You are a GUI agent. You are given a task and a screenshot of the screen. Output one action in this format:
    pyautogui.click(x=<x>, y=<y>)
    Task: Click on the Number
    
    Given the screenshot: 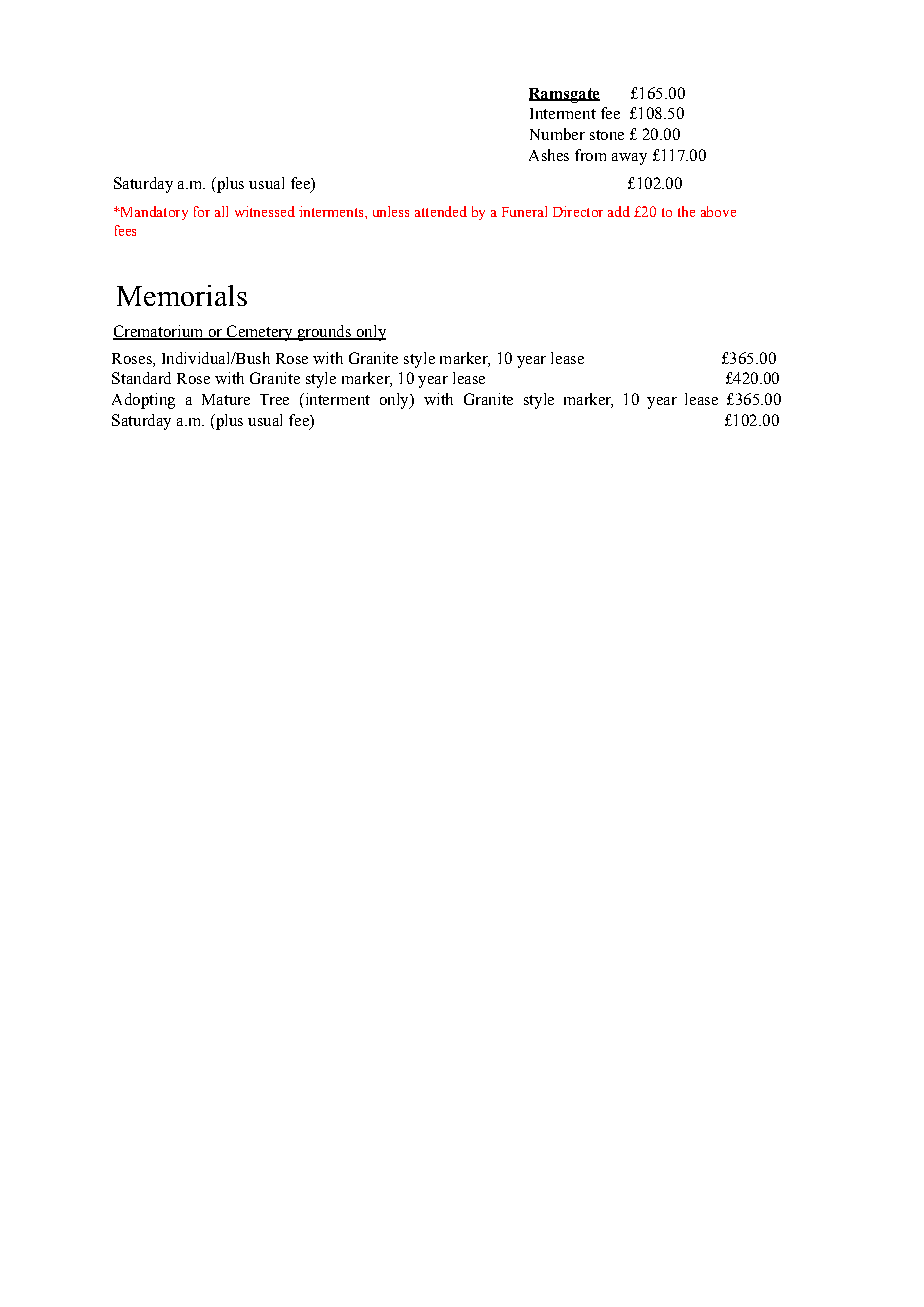 What is the action you would take?
    pyautogui.click(x=557, y=134)
